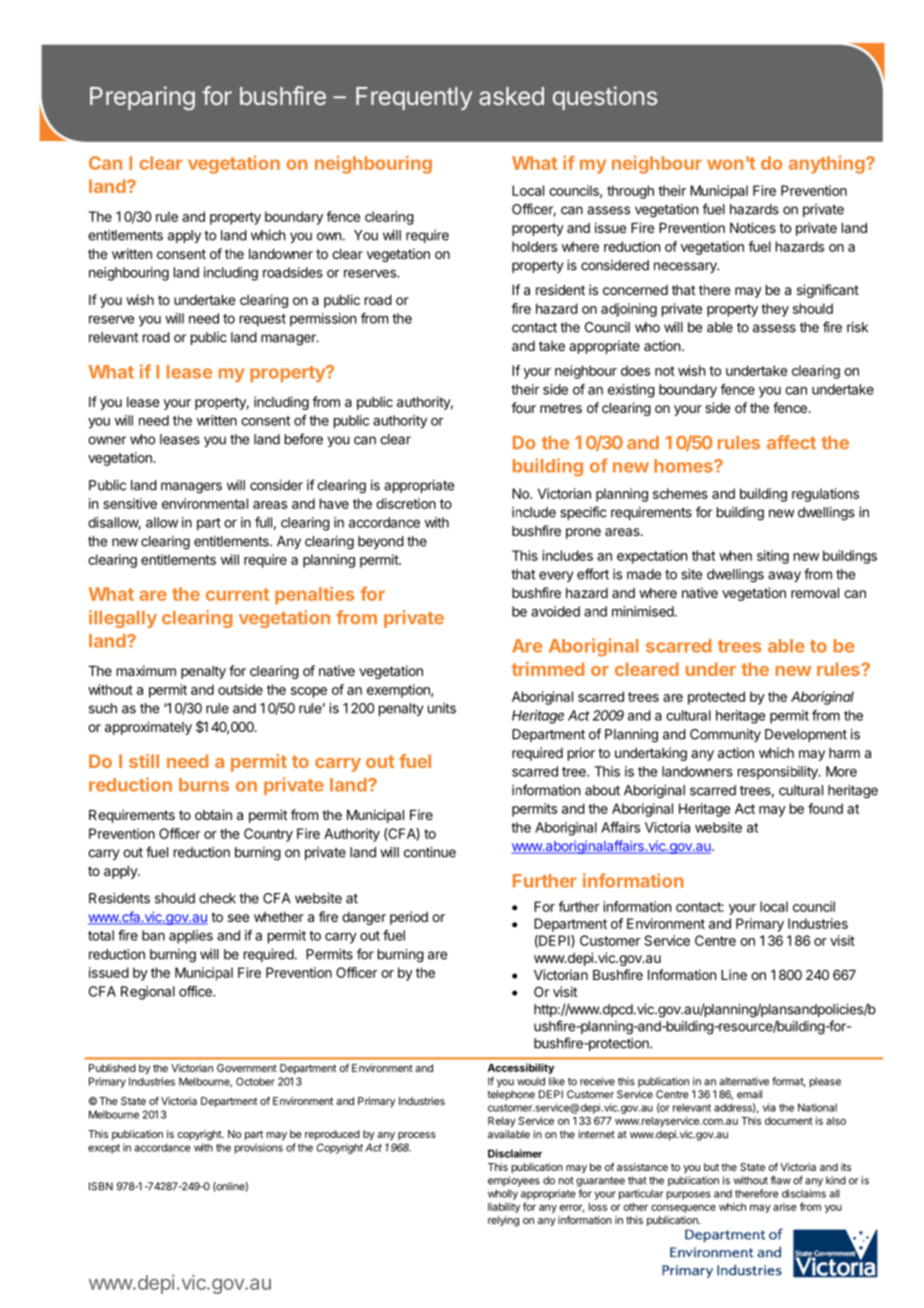 This screenshot has width=924, height=1308. What do you see at coordinates (511, 96) in the screenshot?
I see `asked` at bounding box center [511, 96].
